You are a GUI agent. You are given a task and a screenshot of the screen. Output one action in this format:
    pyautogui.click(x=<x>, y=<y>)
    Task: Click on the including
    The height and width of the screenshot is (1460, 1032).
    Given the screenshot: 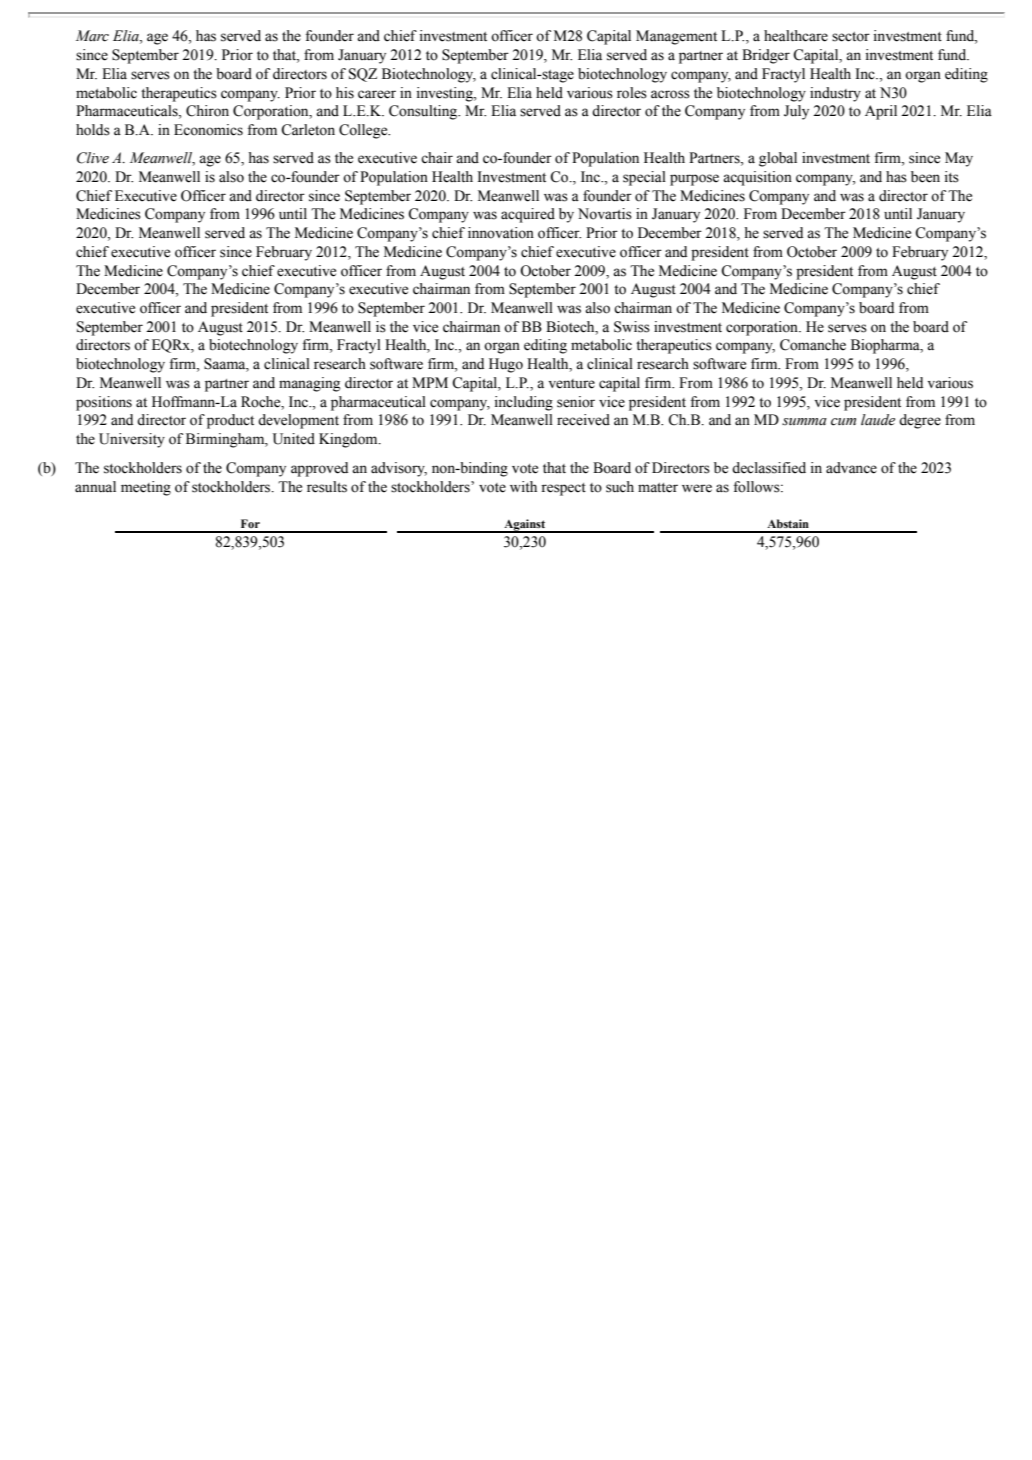 What is the action you would take?
    pyautogui.click(x=524, y=403)
